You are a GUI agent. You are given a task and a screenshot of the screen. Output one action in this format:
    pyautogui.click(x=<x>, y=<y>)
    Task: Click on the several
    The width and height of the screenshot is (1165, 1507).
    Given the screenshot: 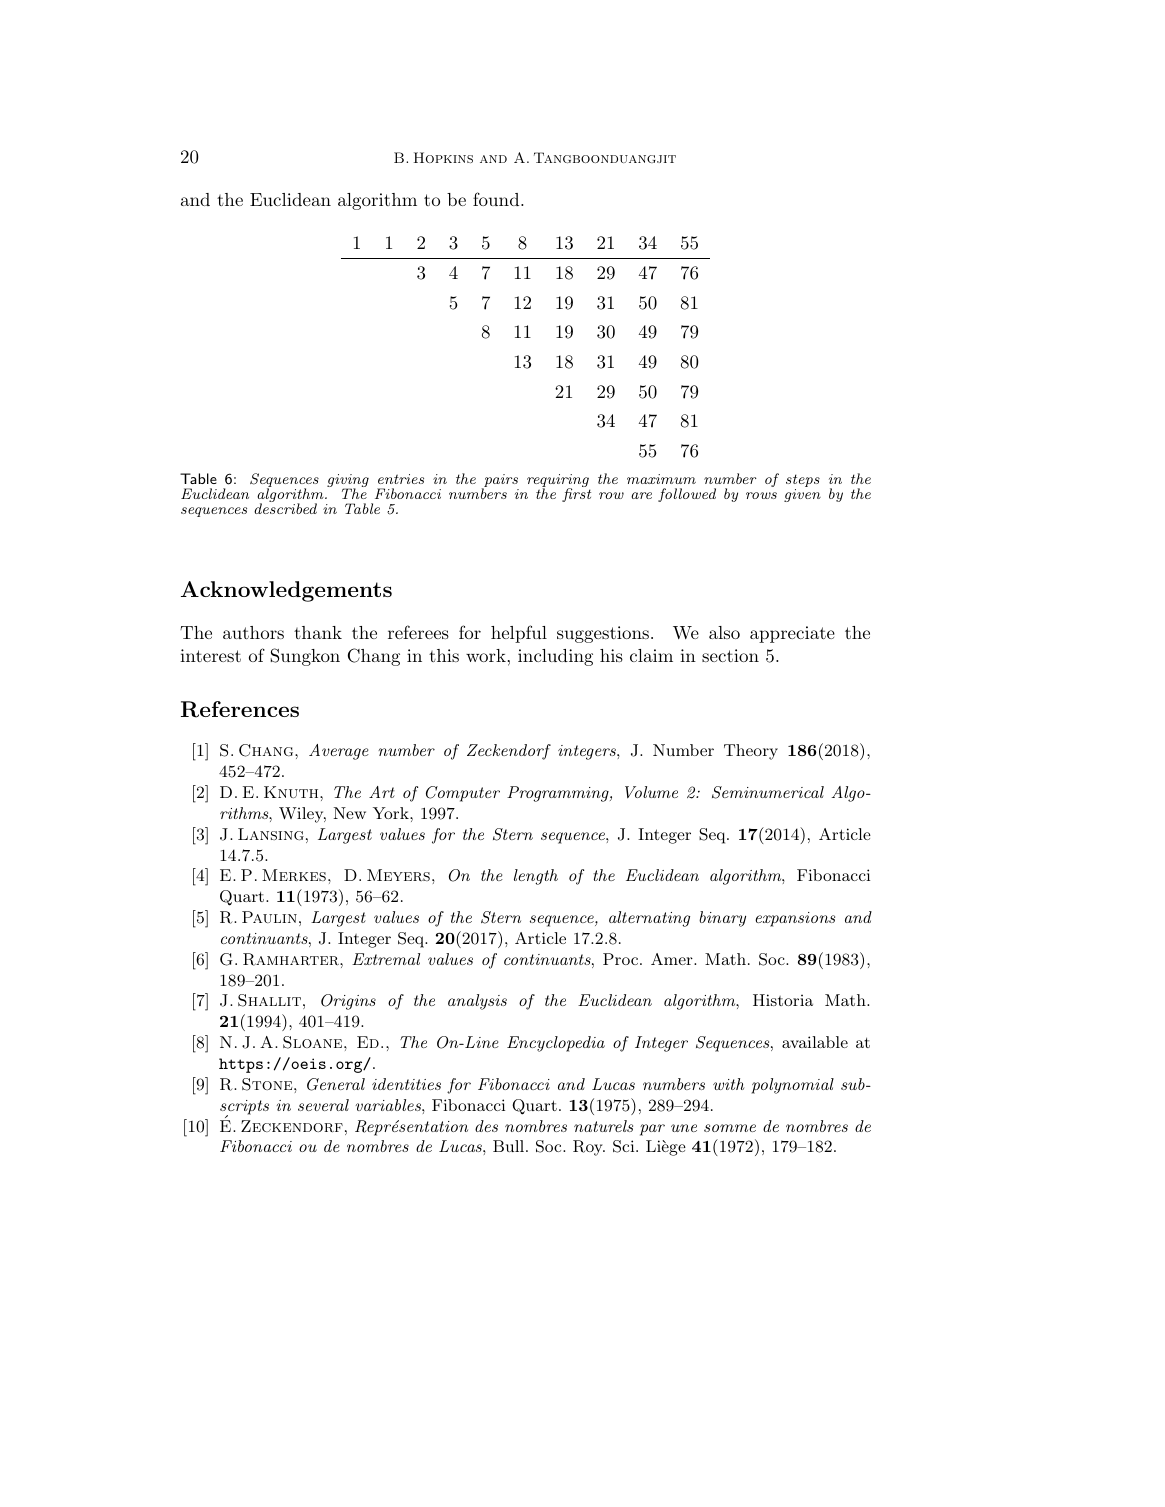 What is the action you would take?
    pyautogui.click(x=323, y=1105)
